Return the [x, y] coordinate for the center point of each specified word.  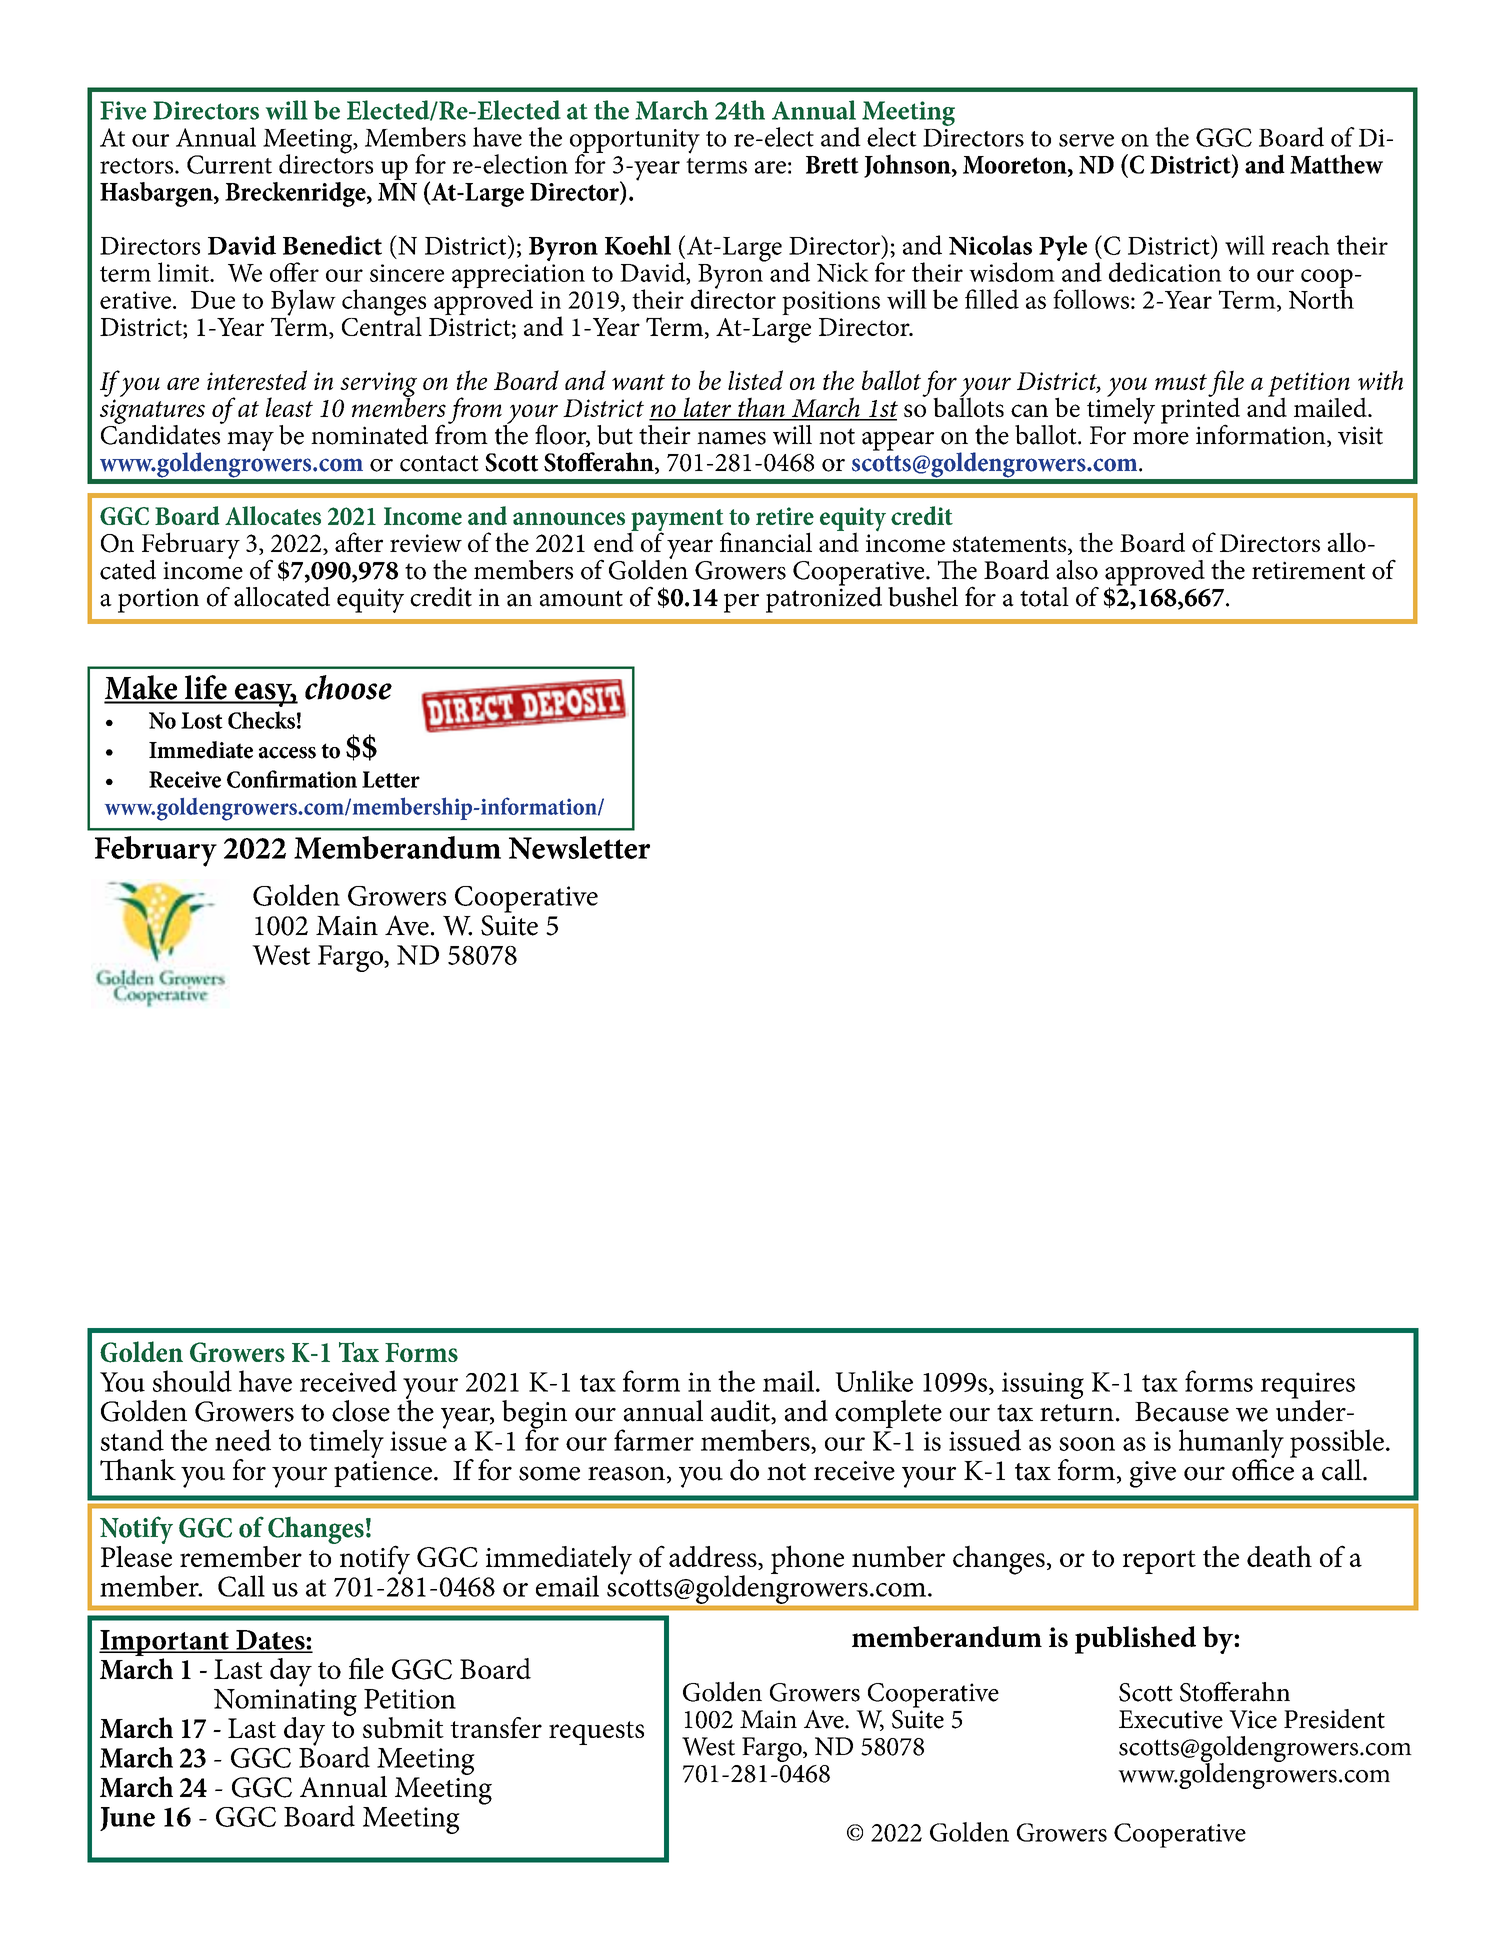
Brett [832, 165]
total [1044, 597]
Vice [1253, 1719]
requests [596, 1733]
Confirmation [292, 779]
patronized [824, 598]
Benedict [332, 245]
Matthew [1336, 164]
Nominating [285, 1703]
